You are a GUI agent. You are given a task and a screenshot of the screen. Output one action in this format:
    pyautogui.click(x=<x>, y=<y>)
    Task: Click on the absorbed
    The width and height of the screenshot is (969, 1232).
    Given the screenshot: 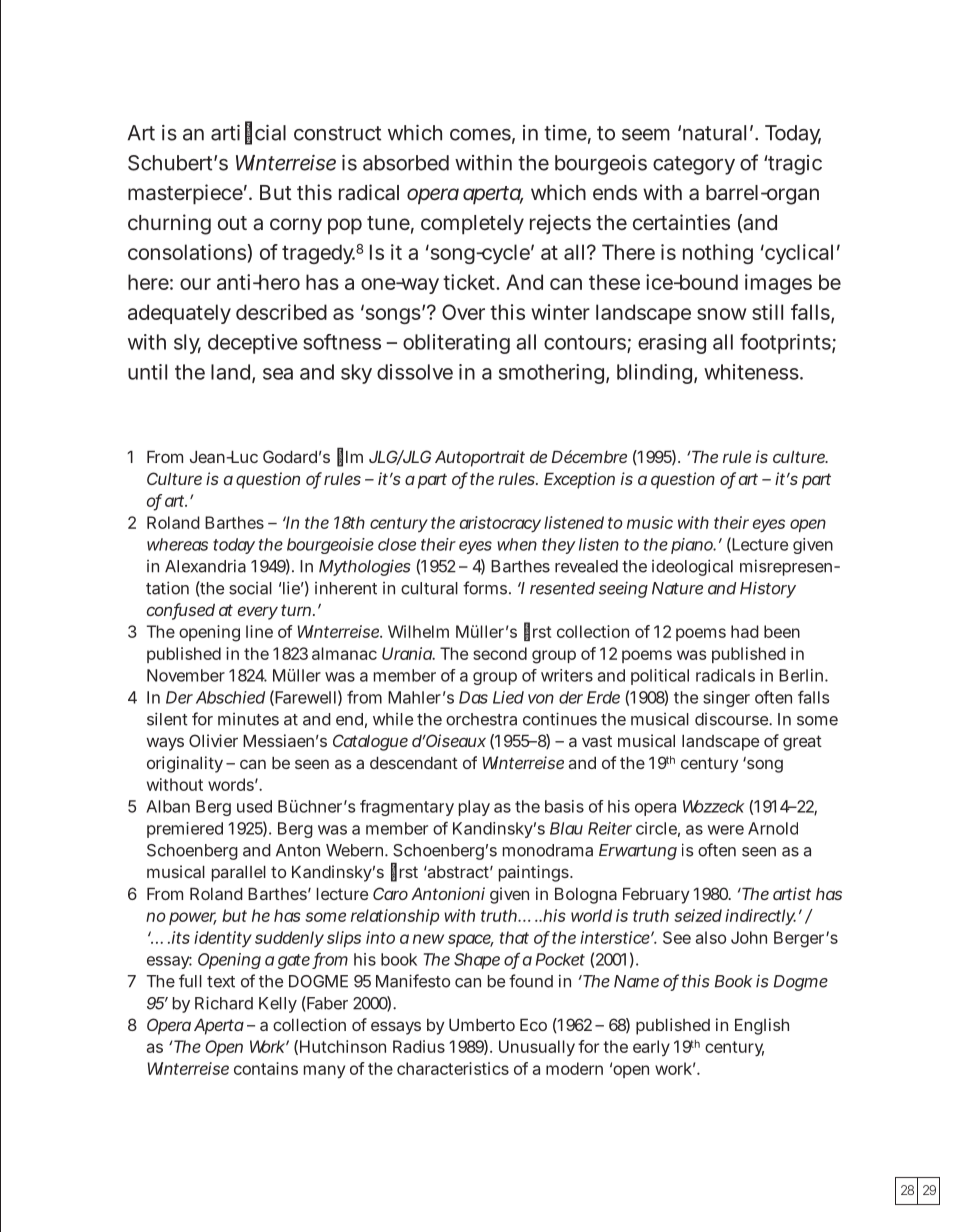 What is the action you would take?
    pyautogui.click(x=406, y=163)
